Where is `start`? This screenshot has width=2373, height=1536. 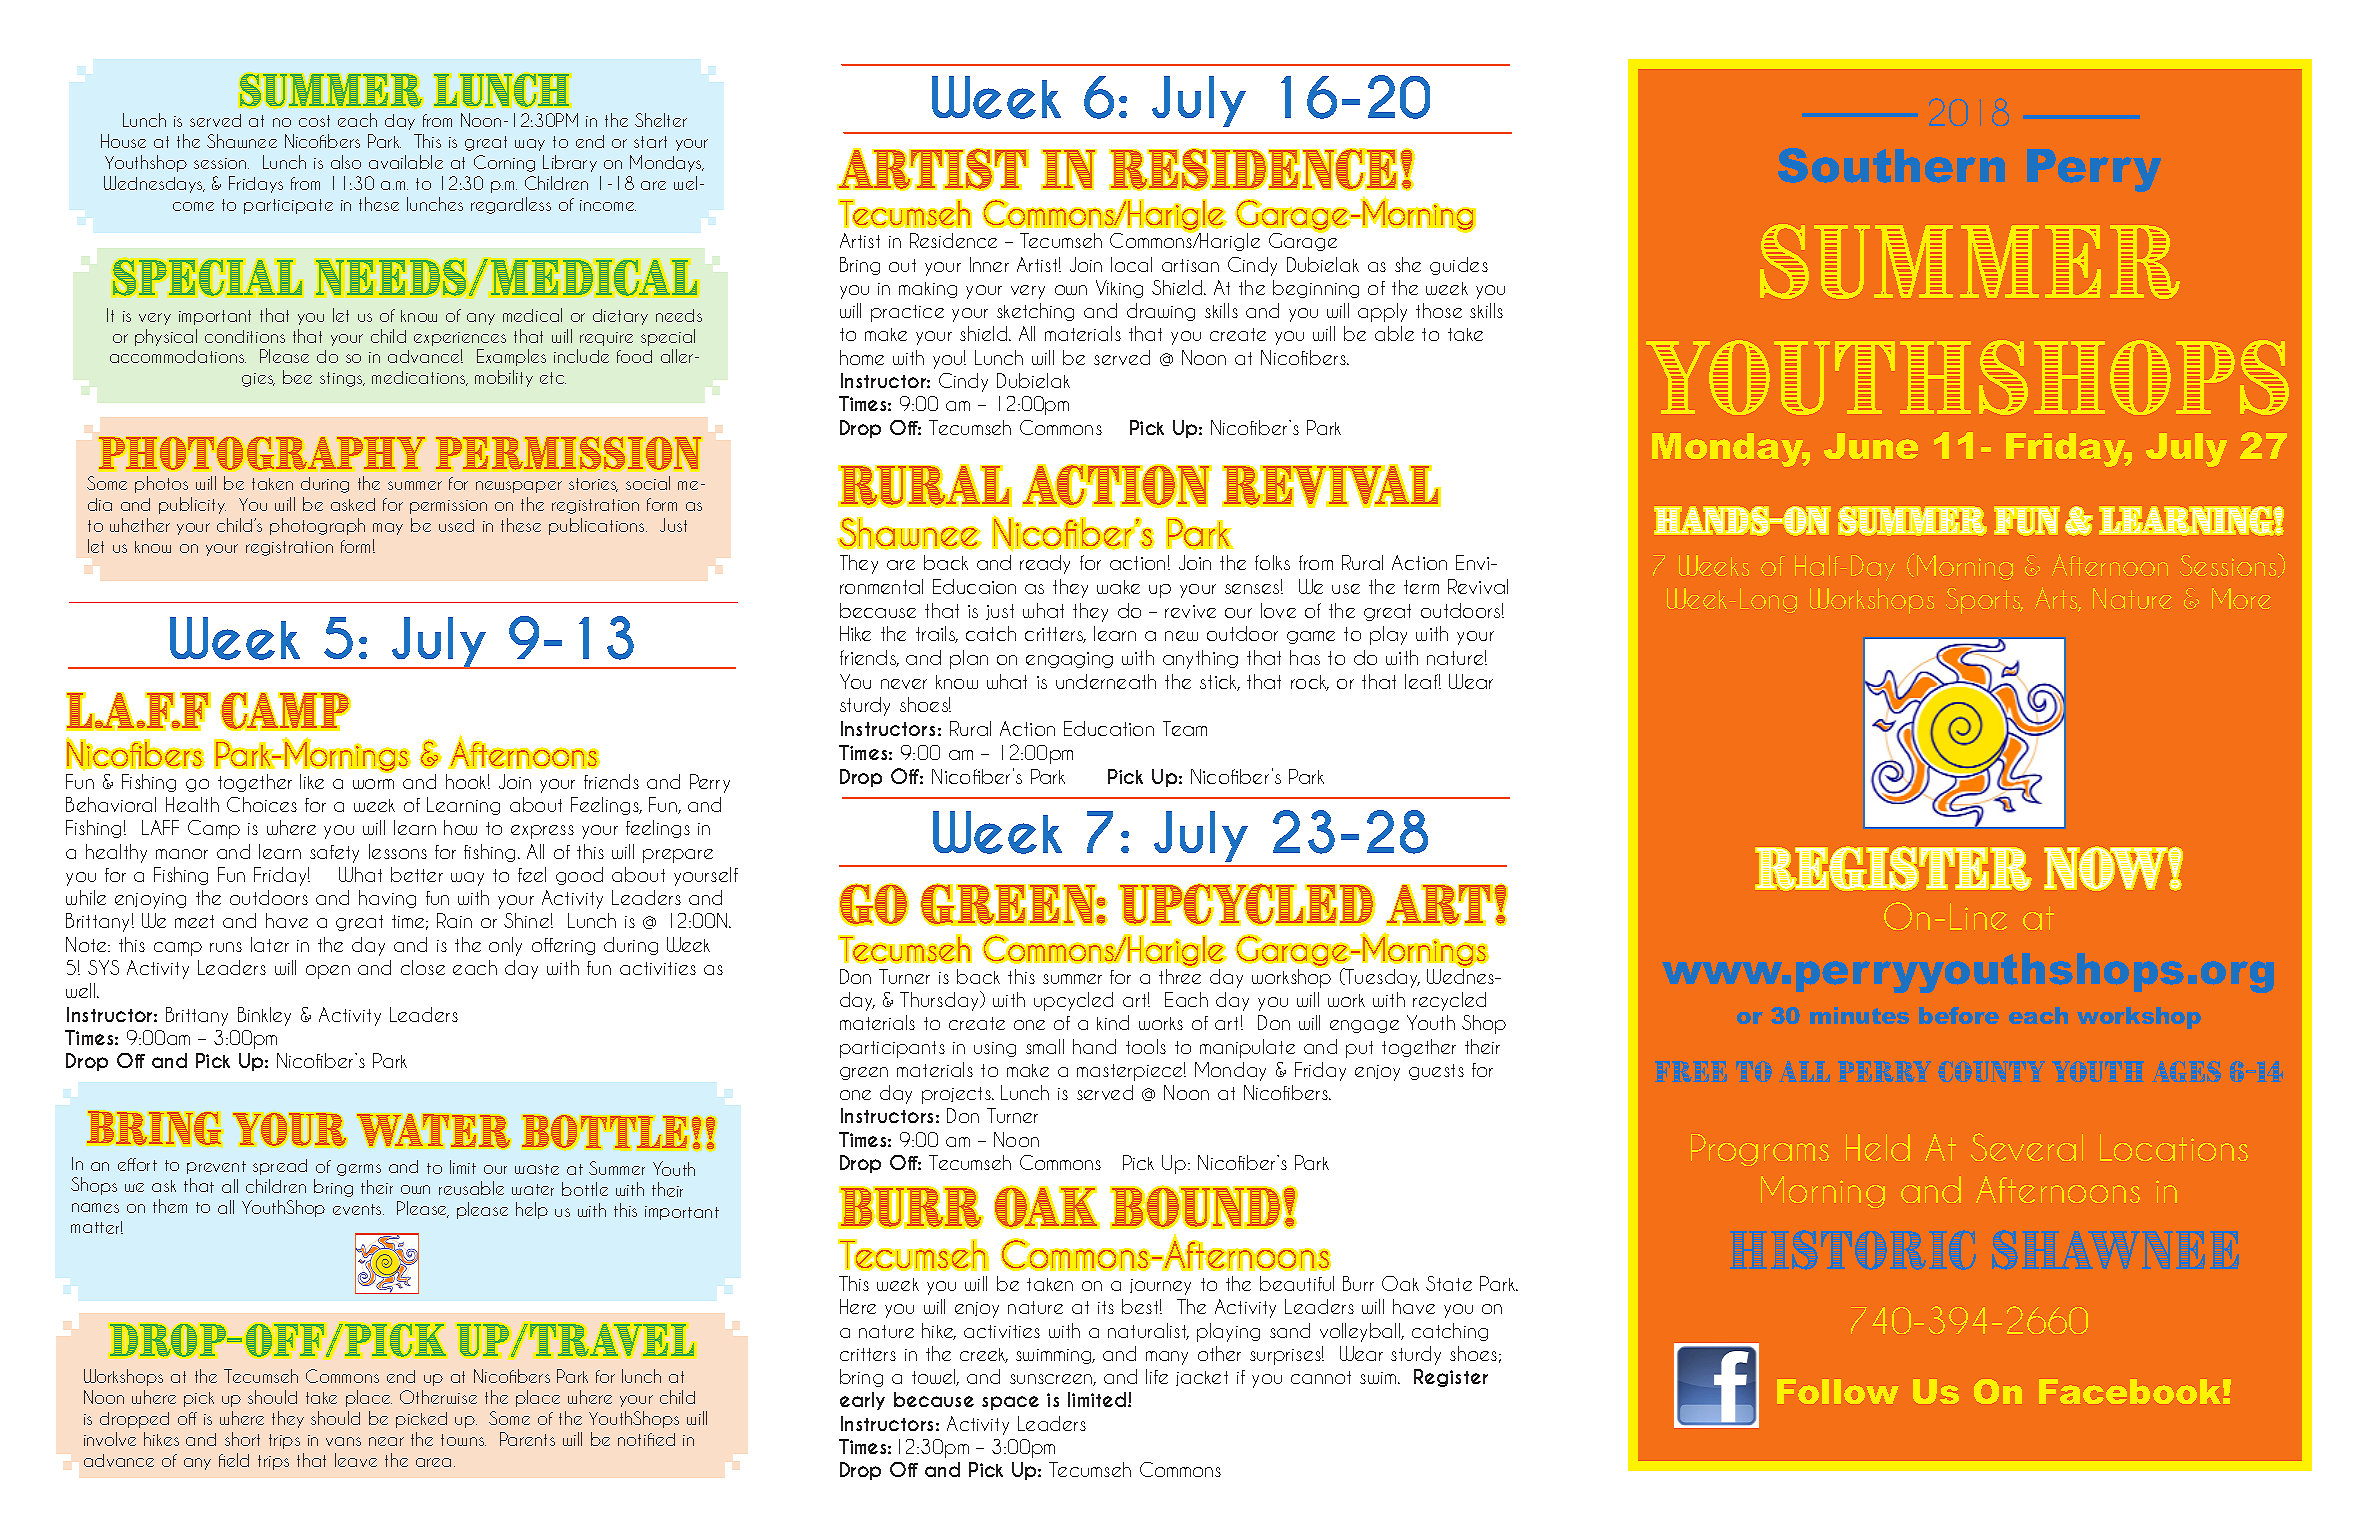
start is located at coordinates (650, 142).
